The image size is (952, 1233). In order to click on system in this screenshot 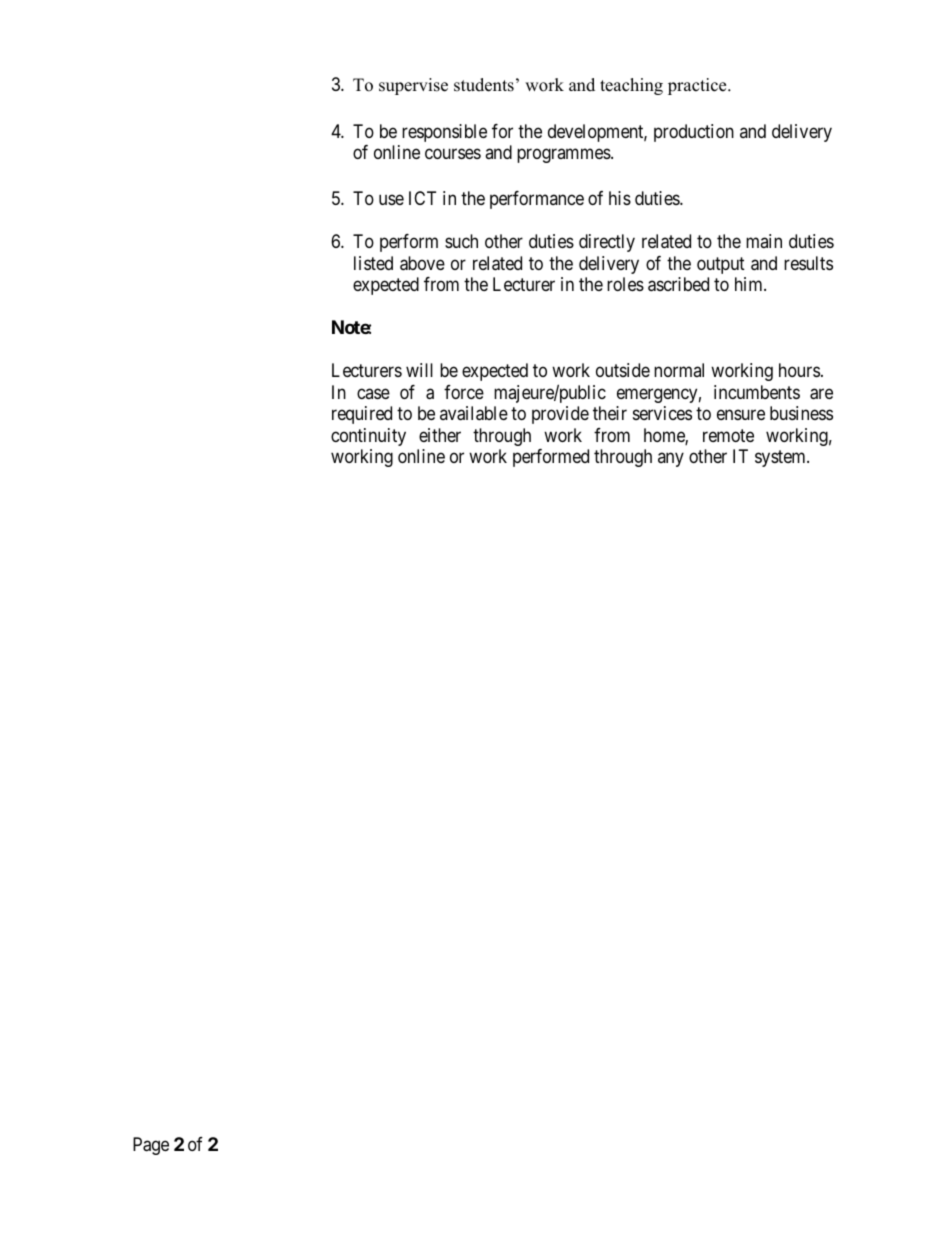, I will do `click(781, 458)`.
